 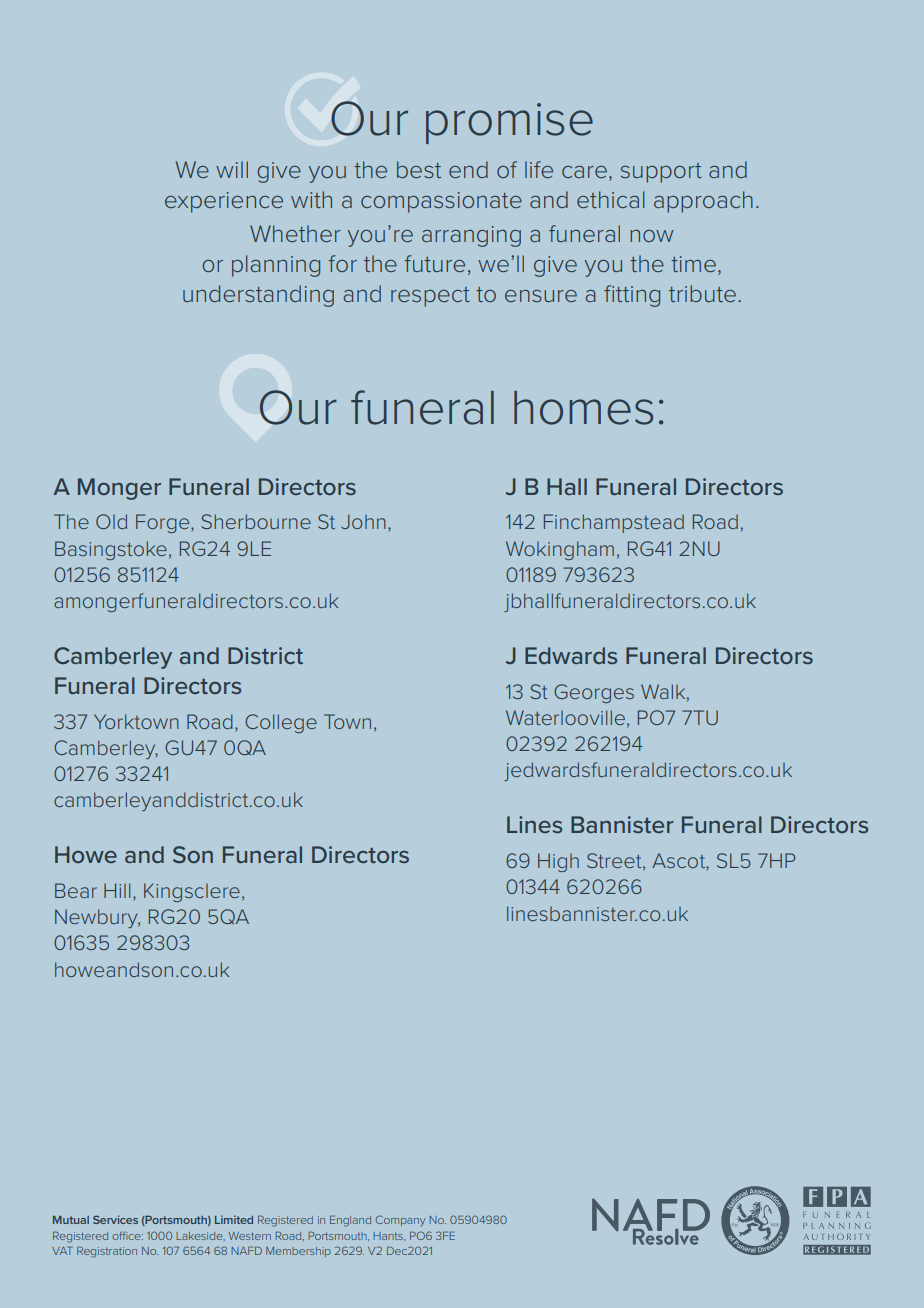 What do you see at coordinates (558, 862) in the screenshot?
I see `High` at bounding box center [558, 862].
